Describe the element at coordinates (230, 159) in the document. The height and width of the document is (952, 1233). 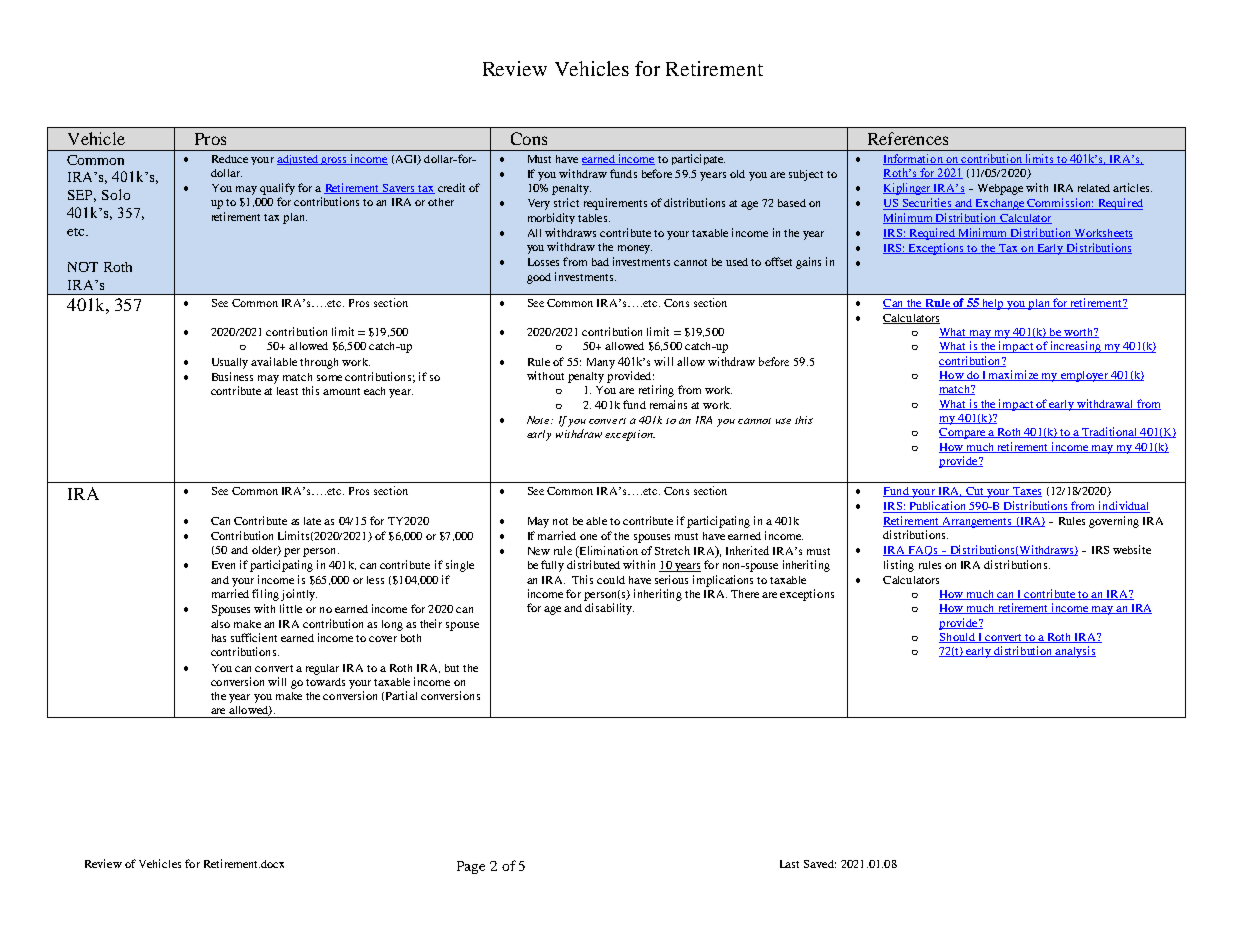
I see `Reduce` at that location.
